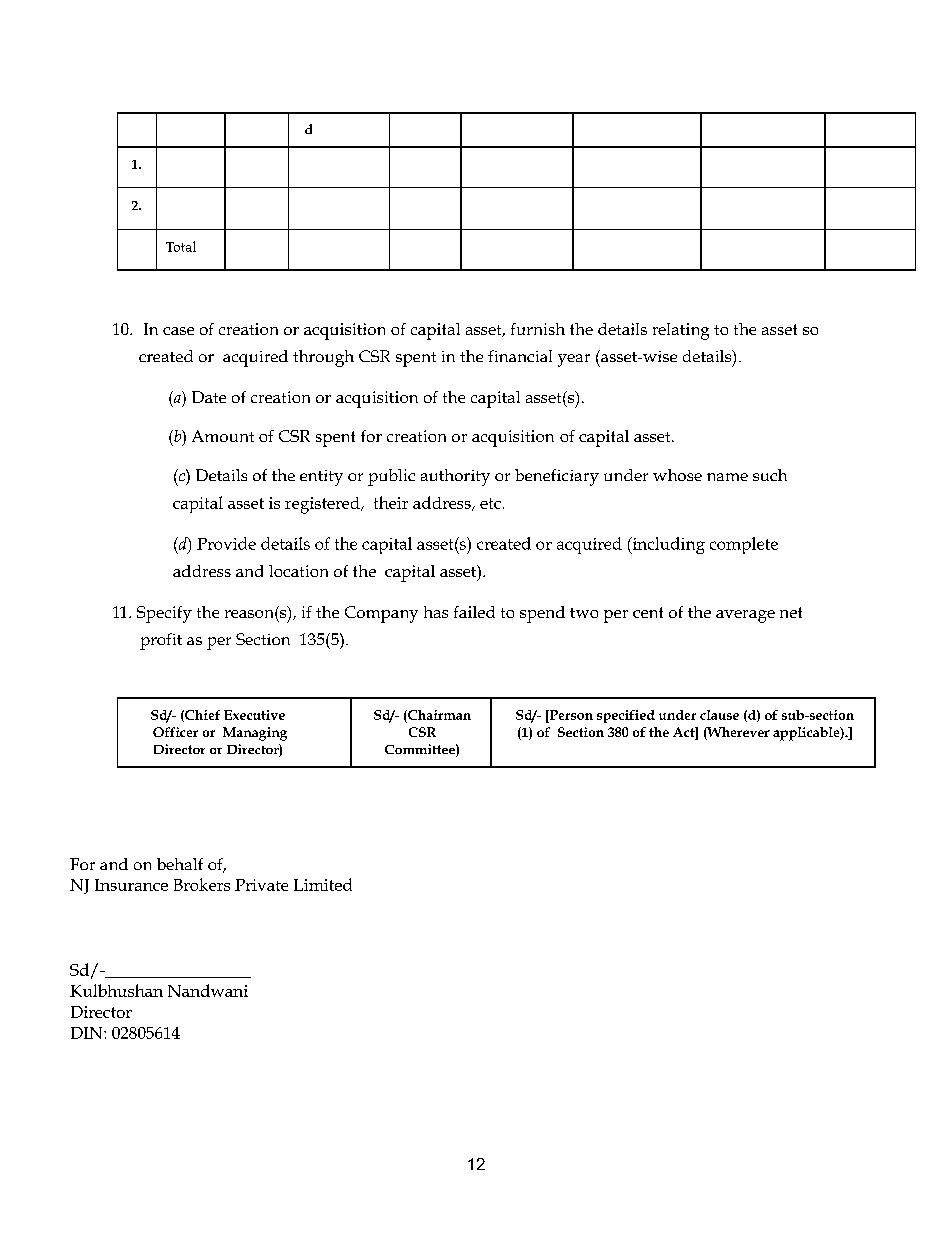 This screenshot has height=1233, width=952. Describe the element at coordinates (538, 329) in the screenshot. I see `furnish` at that location.
